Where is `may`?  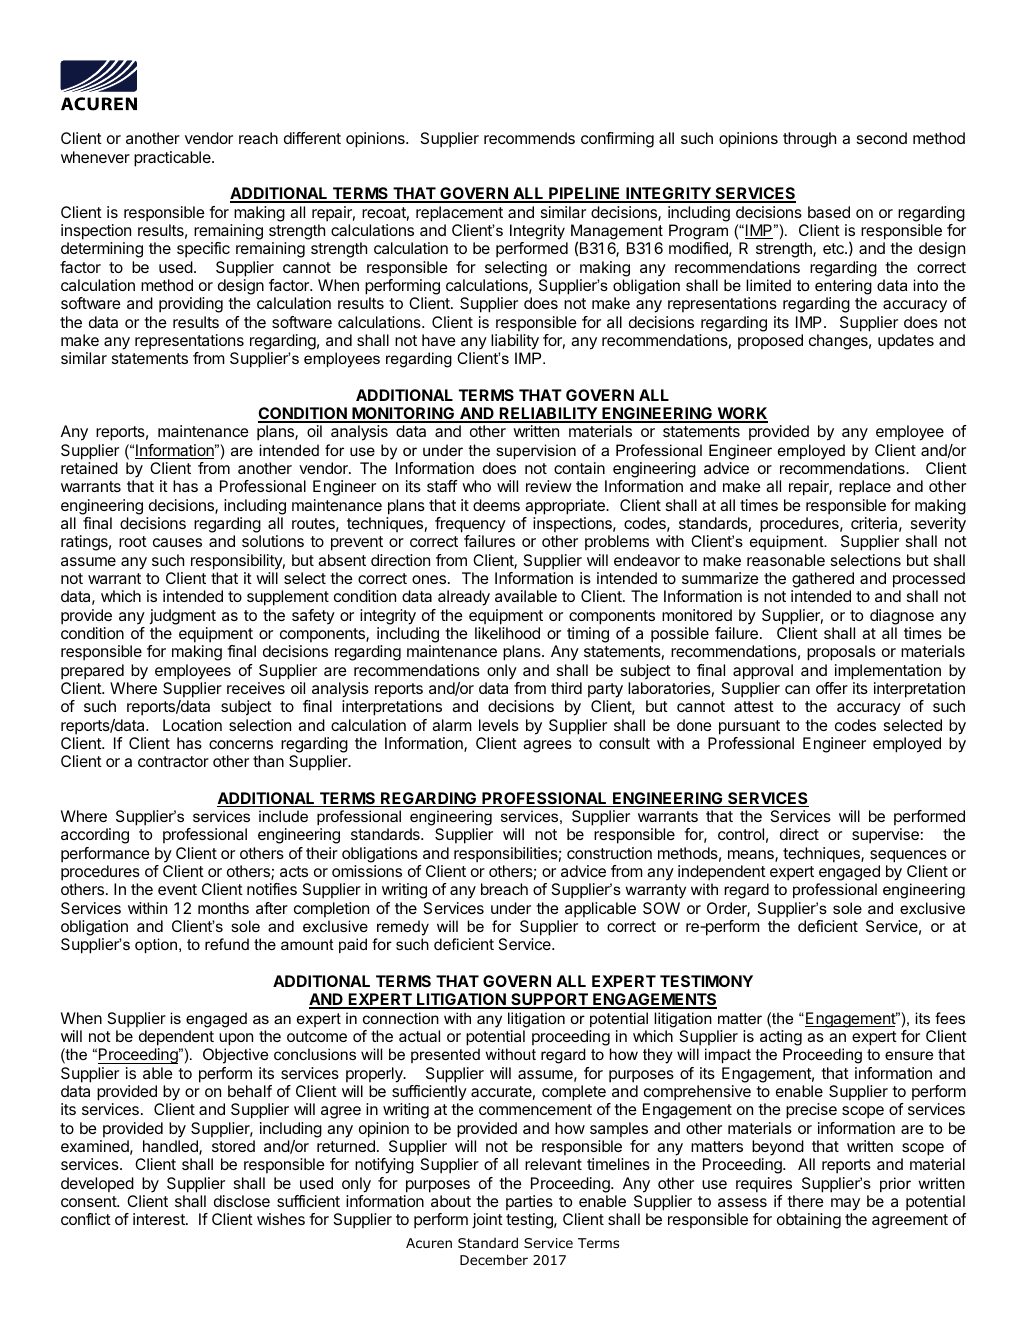 may is located at coordinates (845, 1204).
